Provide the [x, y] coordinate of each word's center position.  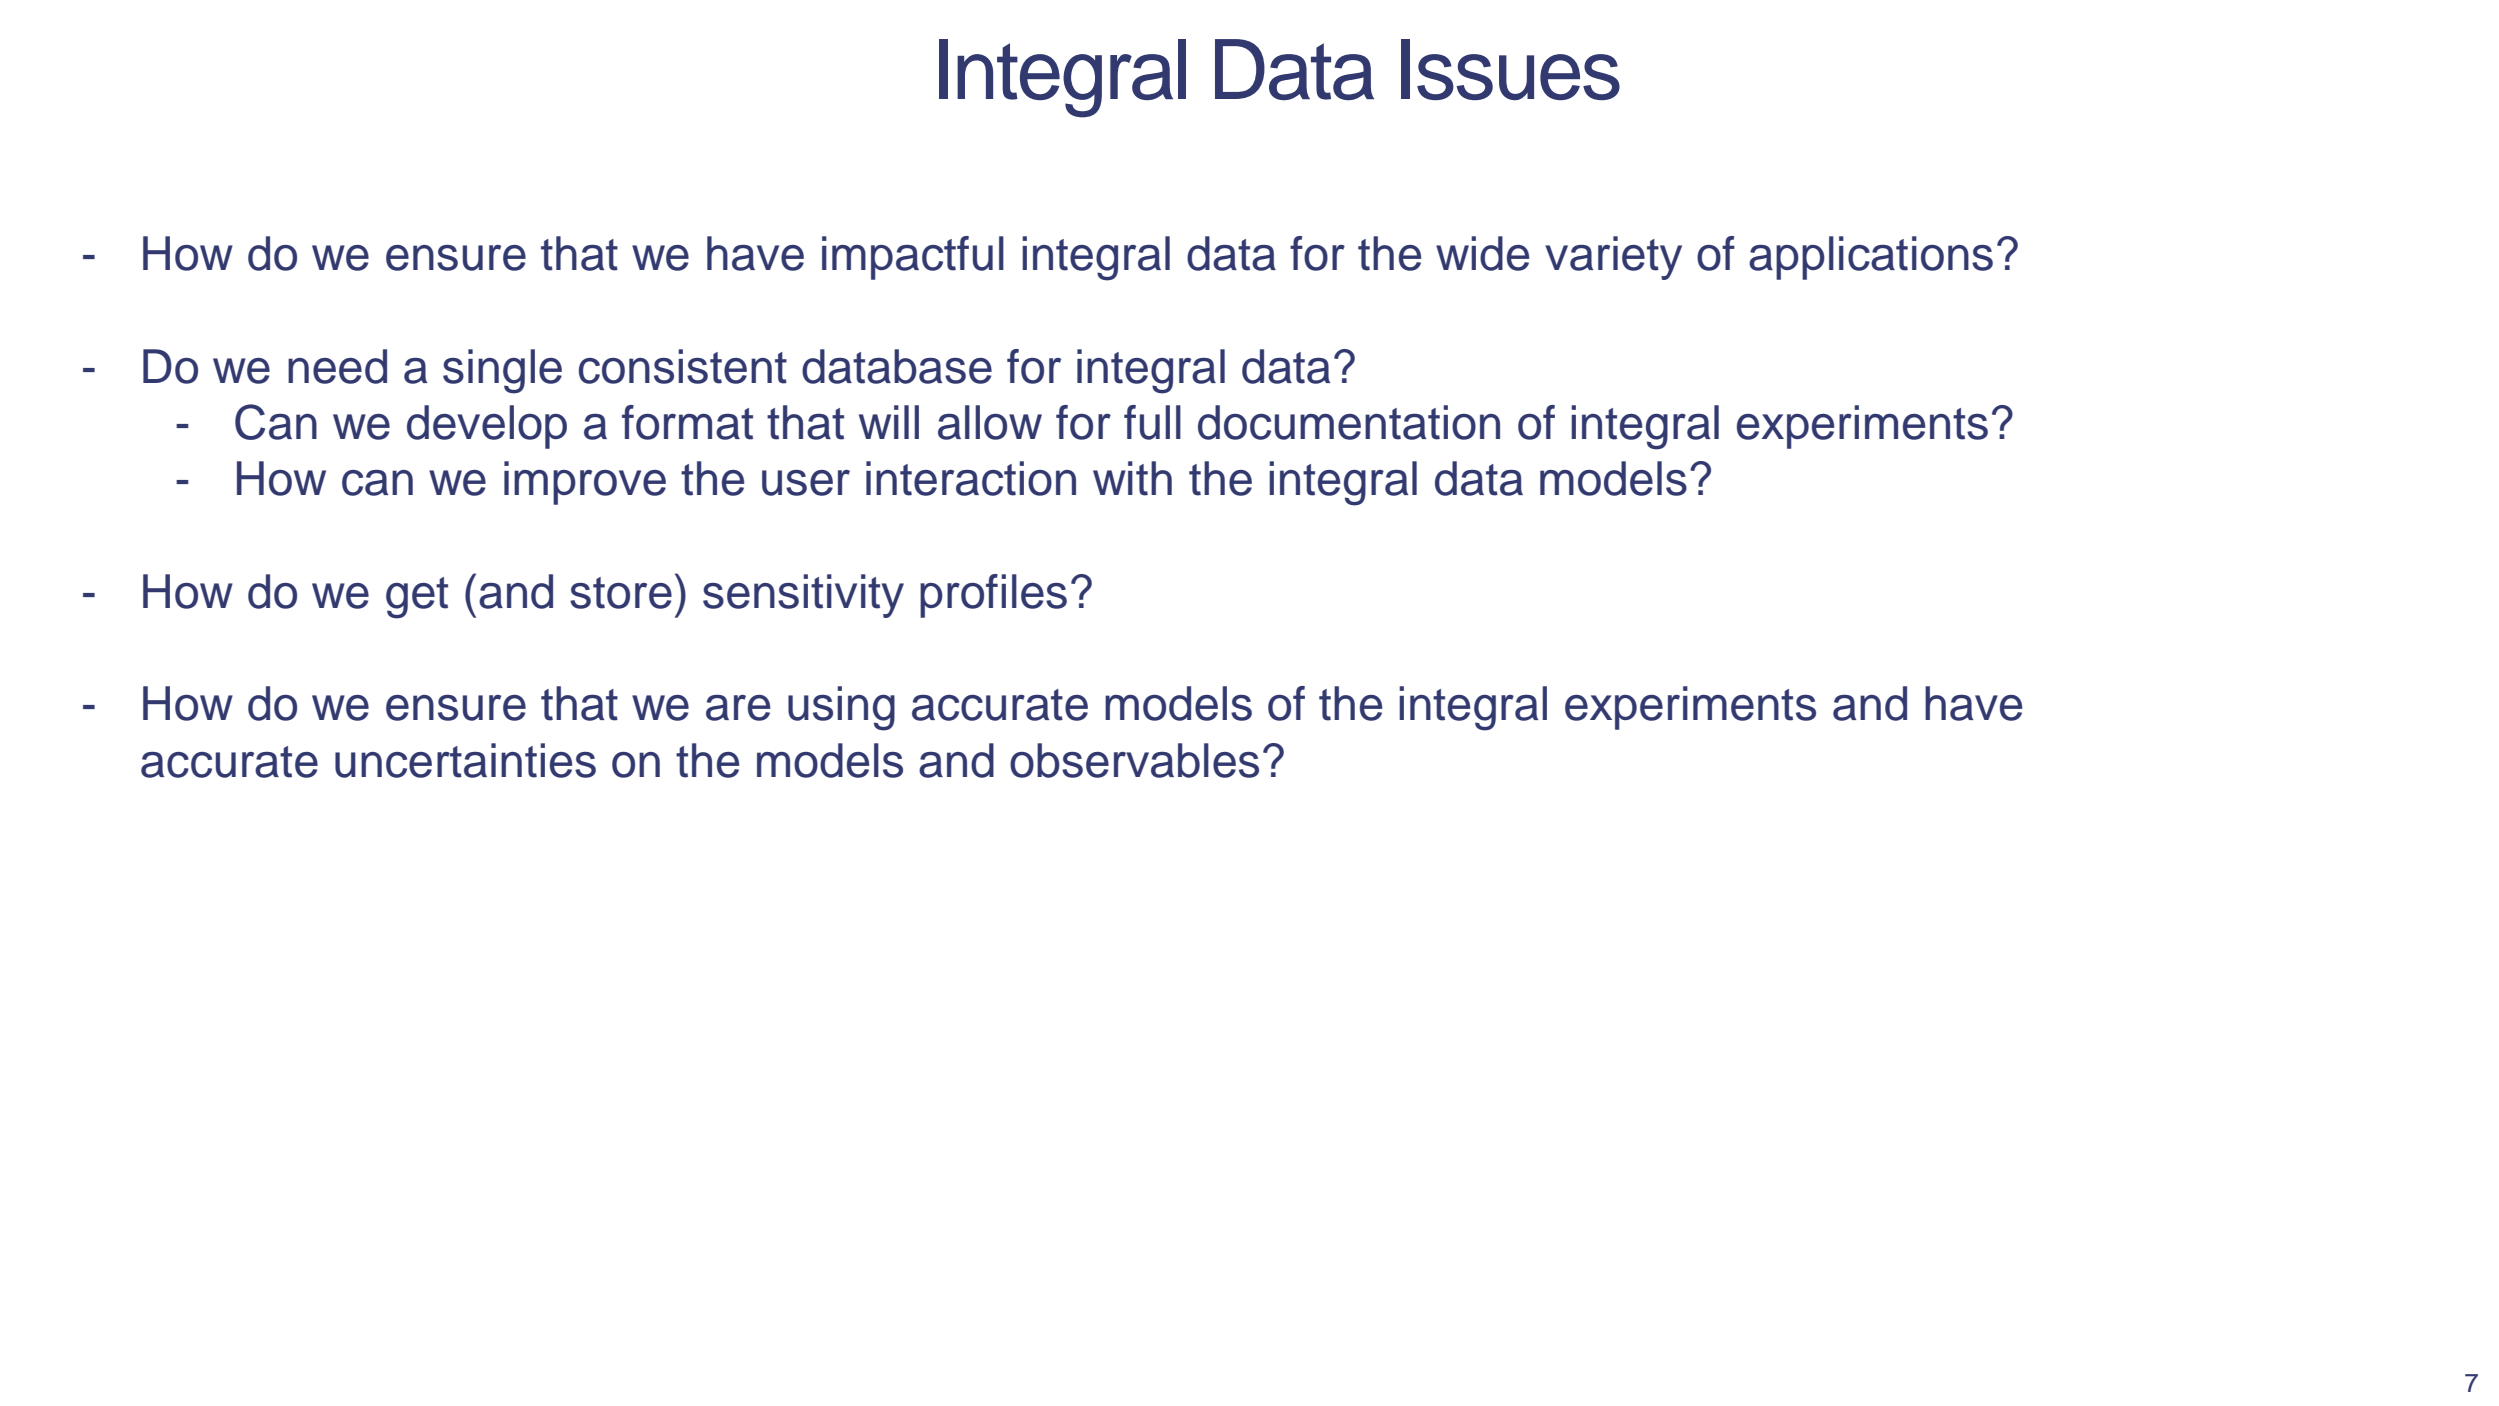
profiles [993, 596]
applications [1871, 258]
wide [1482, 253]
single [502, 371]
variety [1613, 258]
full [1152, 422]
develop [487, 427]
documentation [1349, 422]
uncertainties [465, 760]
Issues [1510, 69]
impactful [913, 258]
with [1132, 478]
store [621, 593]
